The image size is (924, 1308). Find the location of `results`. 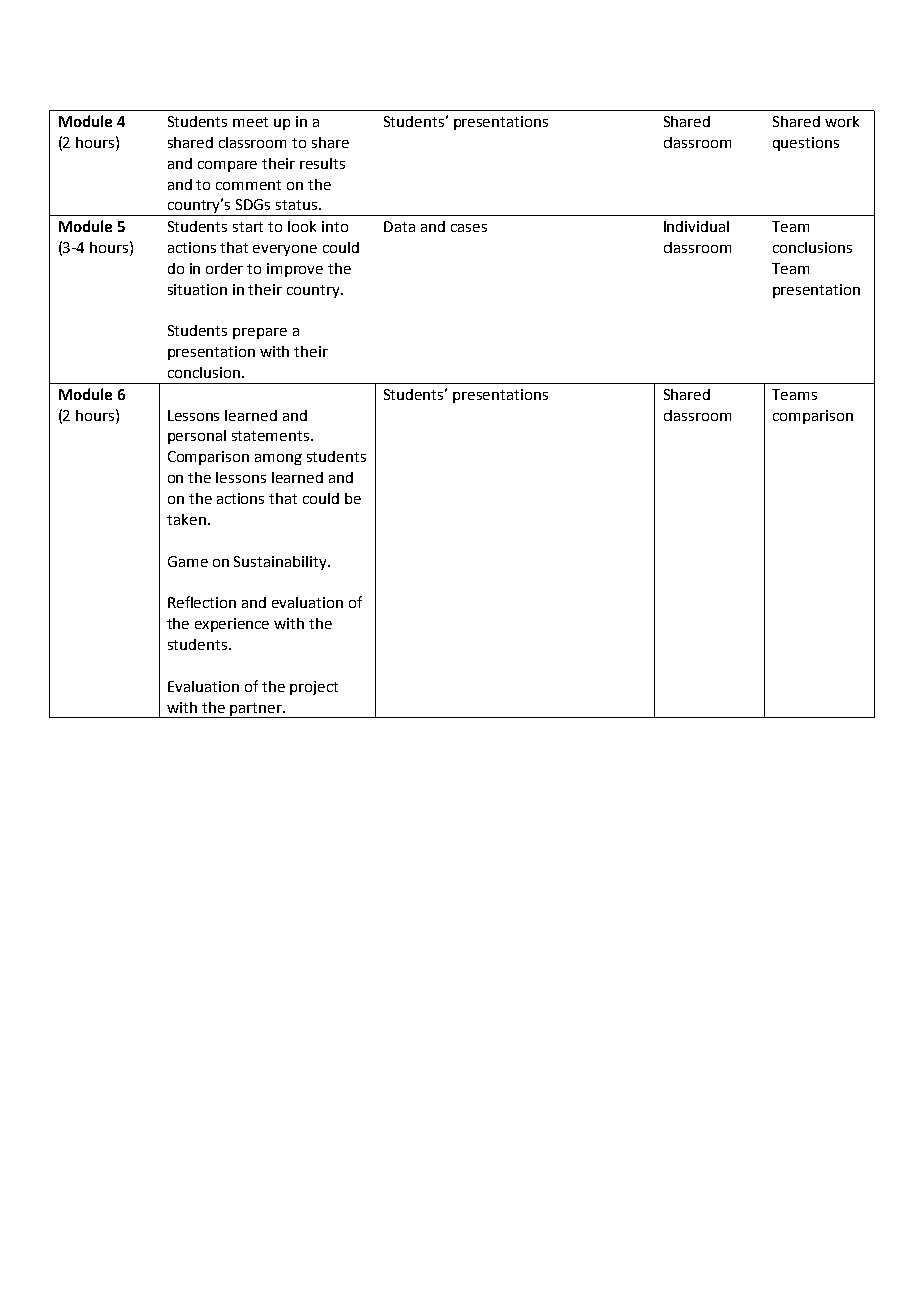

results is located at coordinates (322, 163).
